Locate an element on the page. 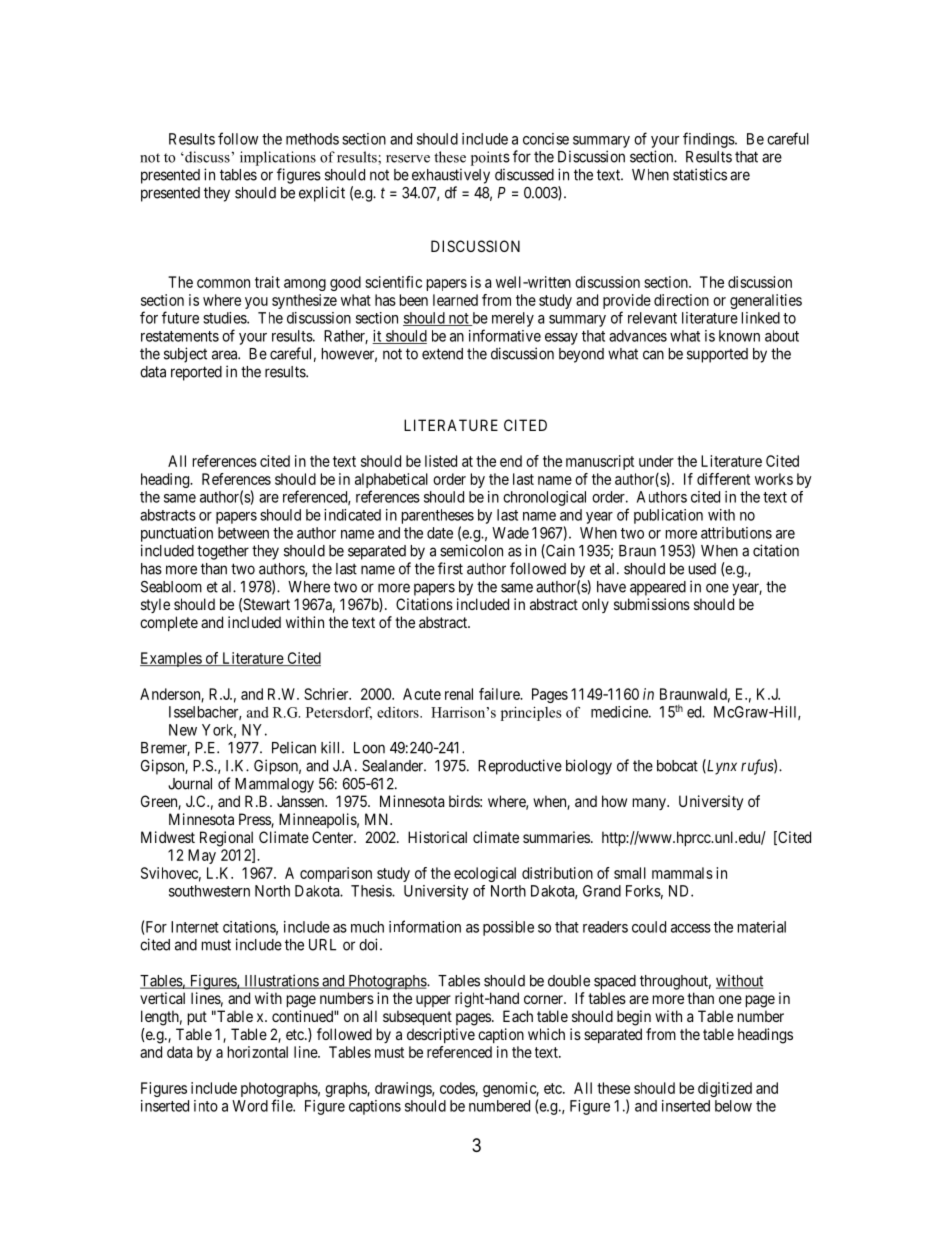  first is located at coordinates (450, 568).
